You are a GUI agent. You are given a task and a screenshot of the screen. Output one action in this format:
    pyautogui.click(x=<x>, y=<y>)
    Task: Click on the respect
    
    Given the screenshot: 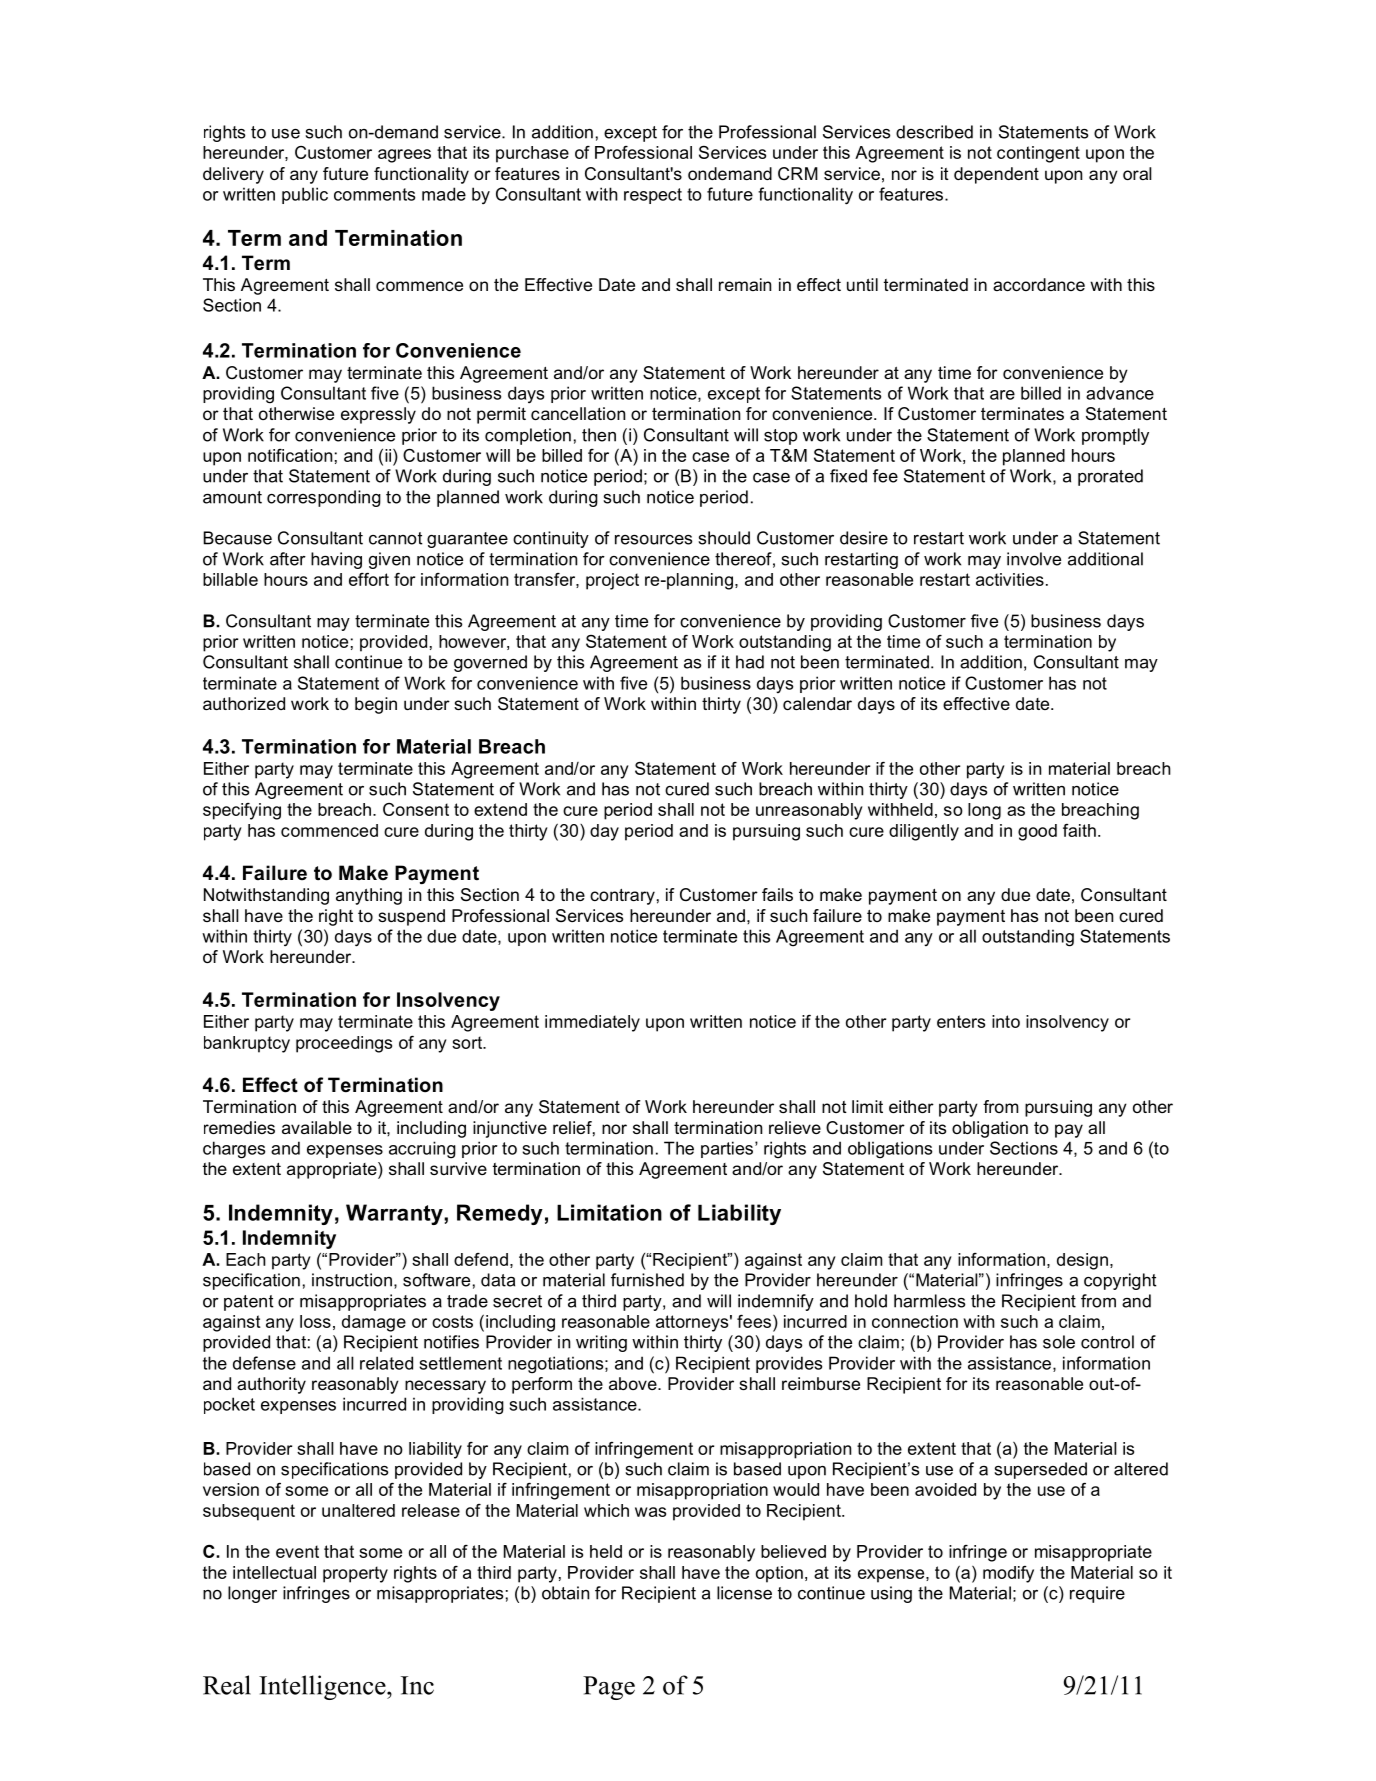 What is the action you would take?
    pyautogui.click(x=653, y=196)
